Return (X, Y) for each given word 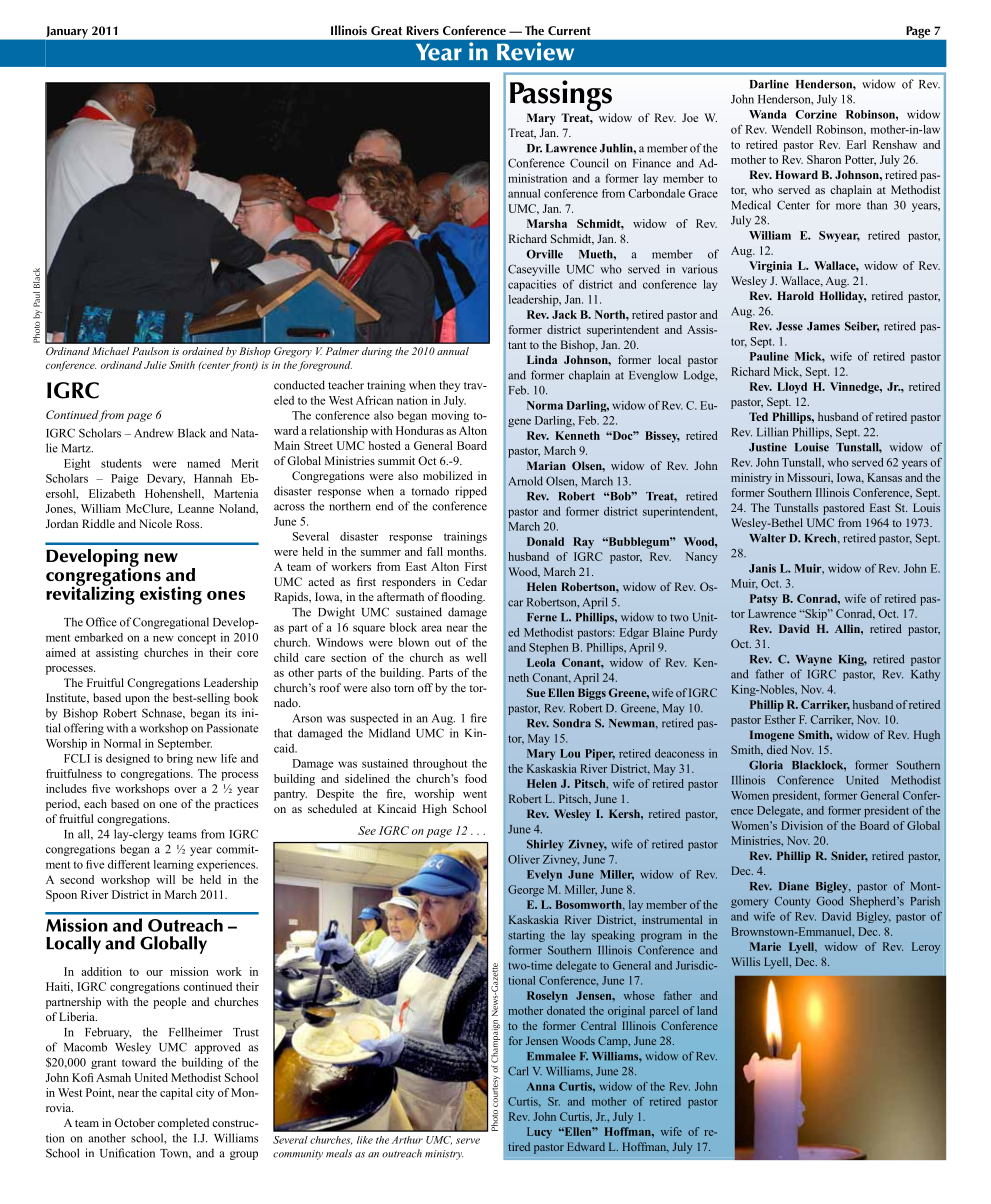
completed (183, 1124)
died (777, 749)
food (476, 778)
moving (450, 416)
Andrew (154, 433)
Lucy (539, 1133)
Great (386, 30)
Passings (561, 97)
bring (180, 759)
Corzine (816, 114)
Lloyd (792, 388)
